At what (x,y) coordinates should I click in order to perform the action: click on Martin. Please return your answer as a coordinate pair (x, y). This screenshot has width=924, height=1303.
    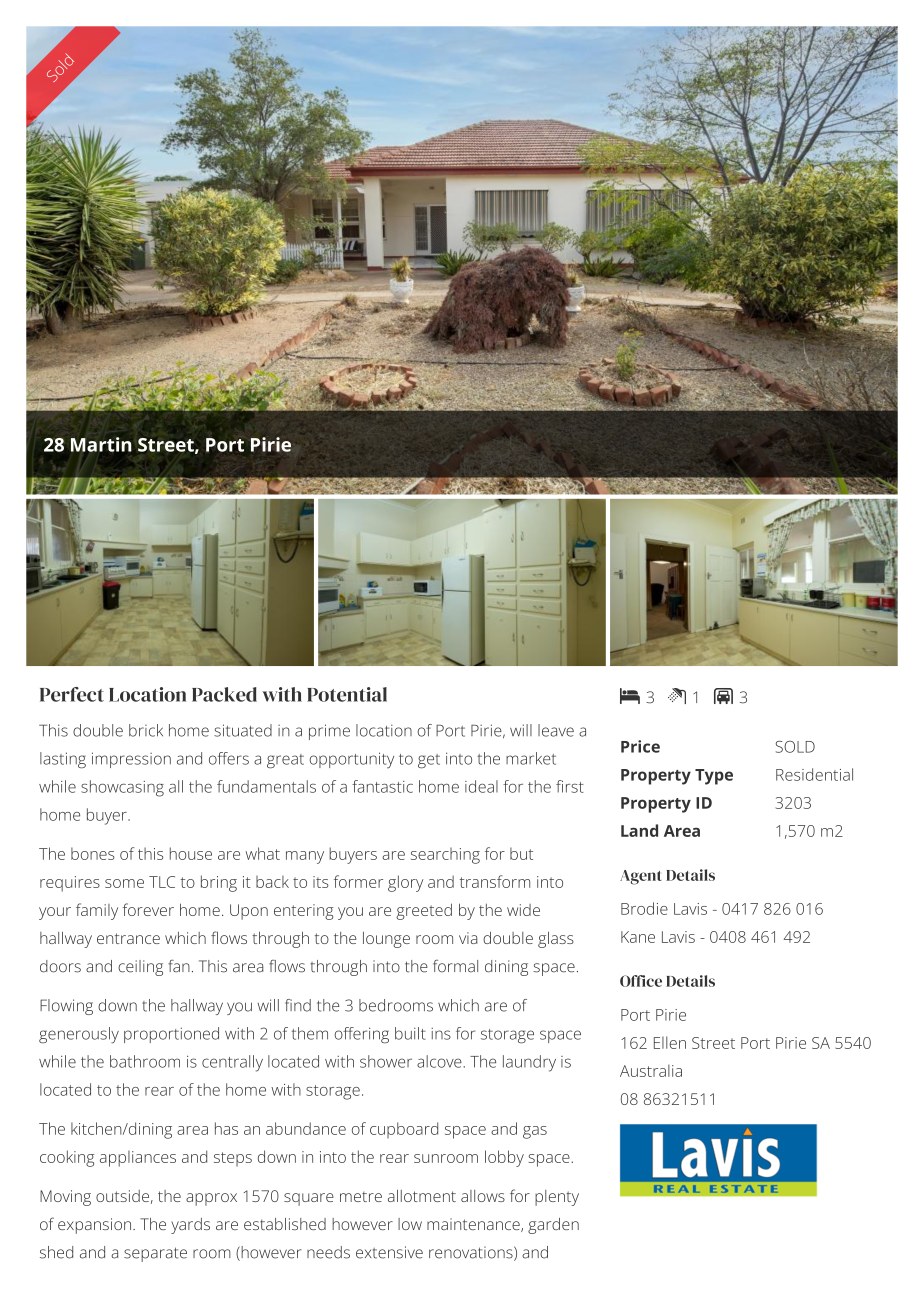
    Looking at the image, I should click on (101, 444).
